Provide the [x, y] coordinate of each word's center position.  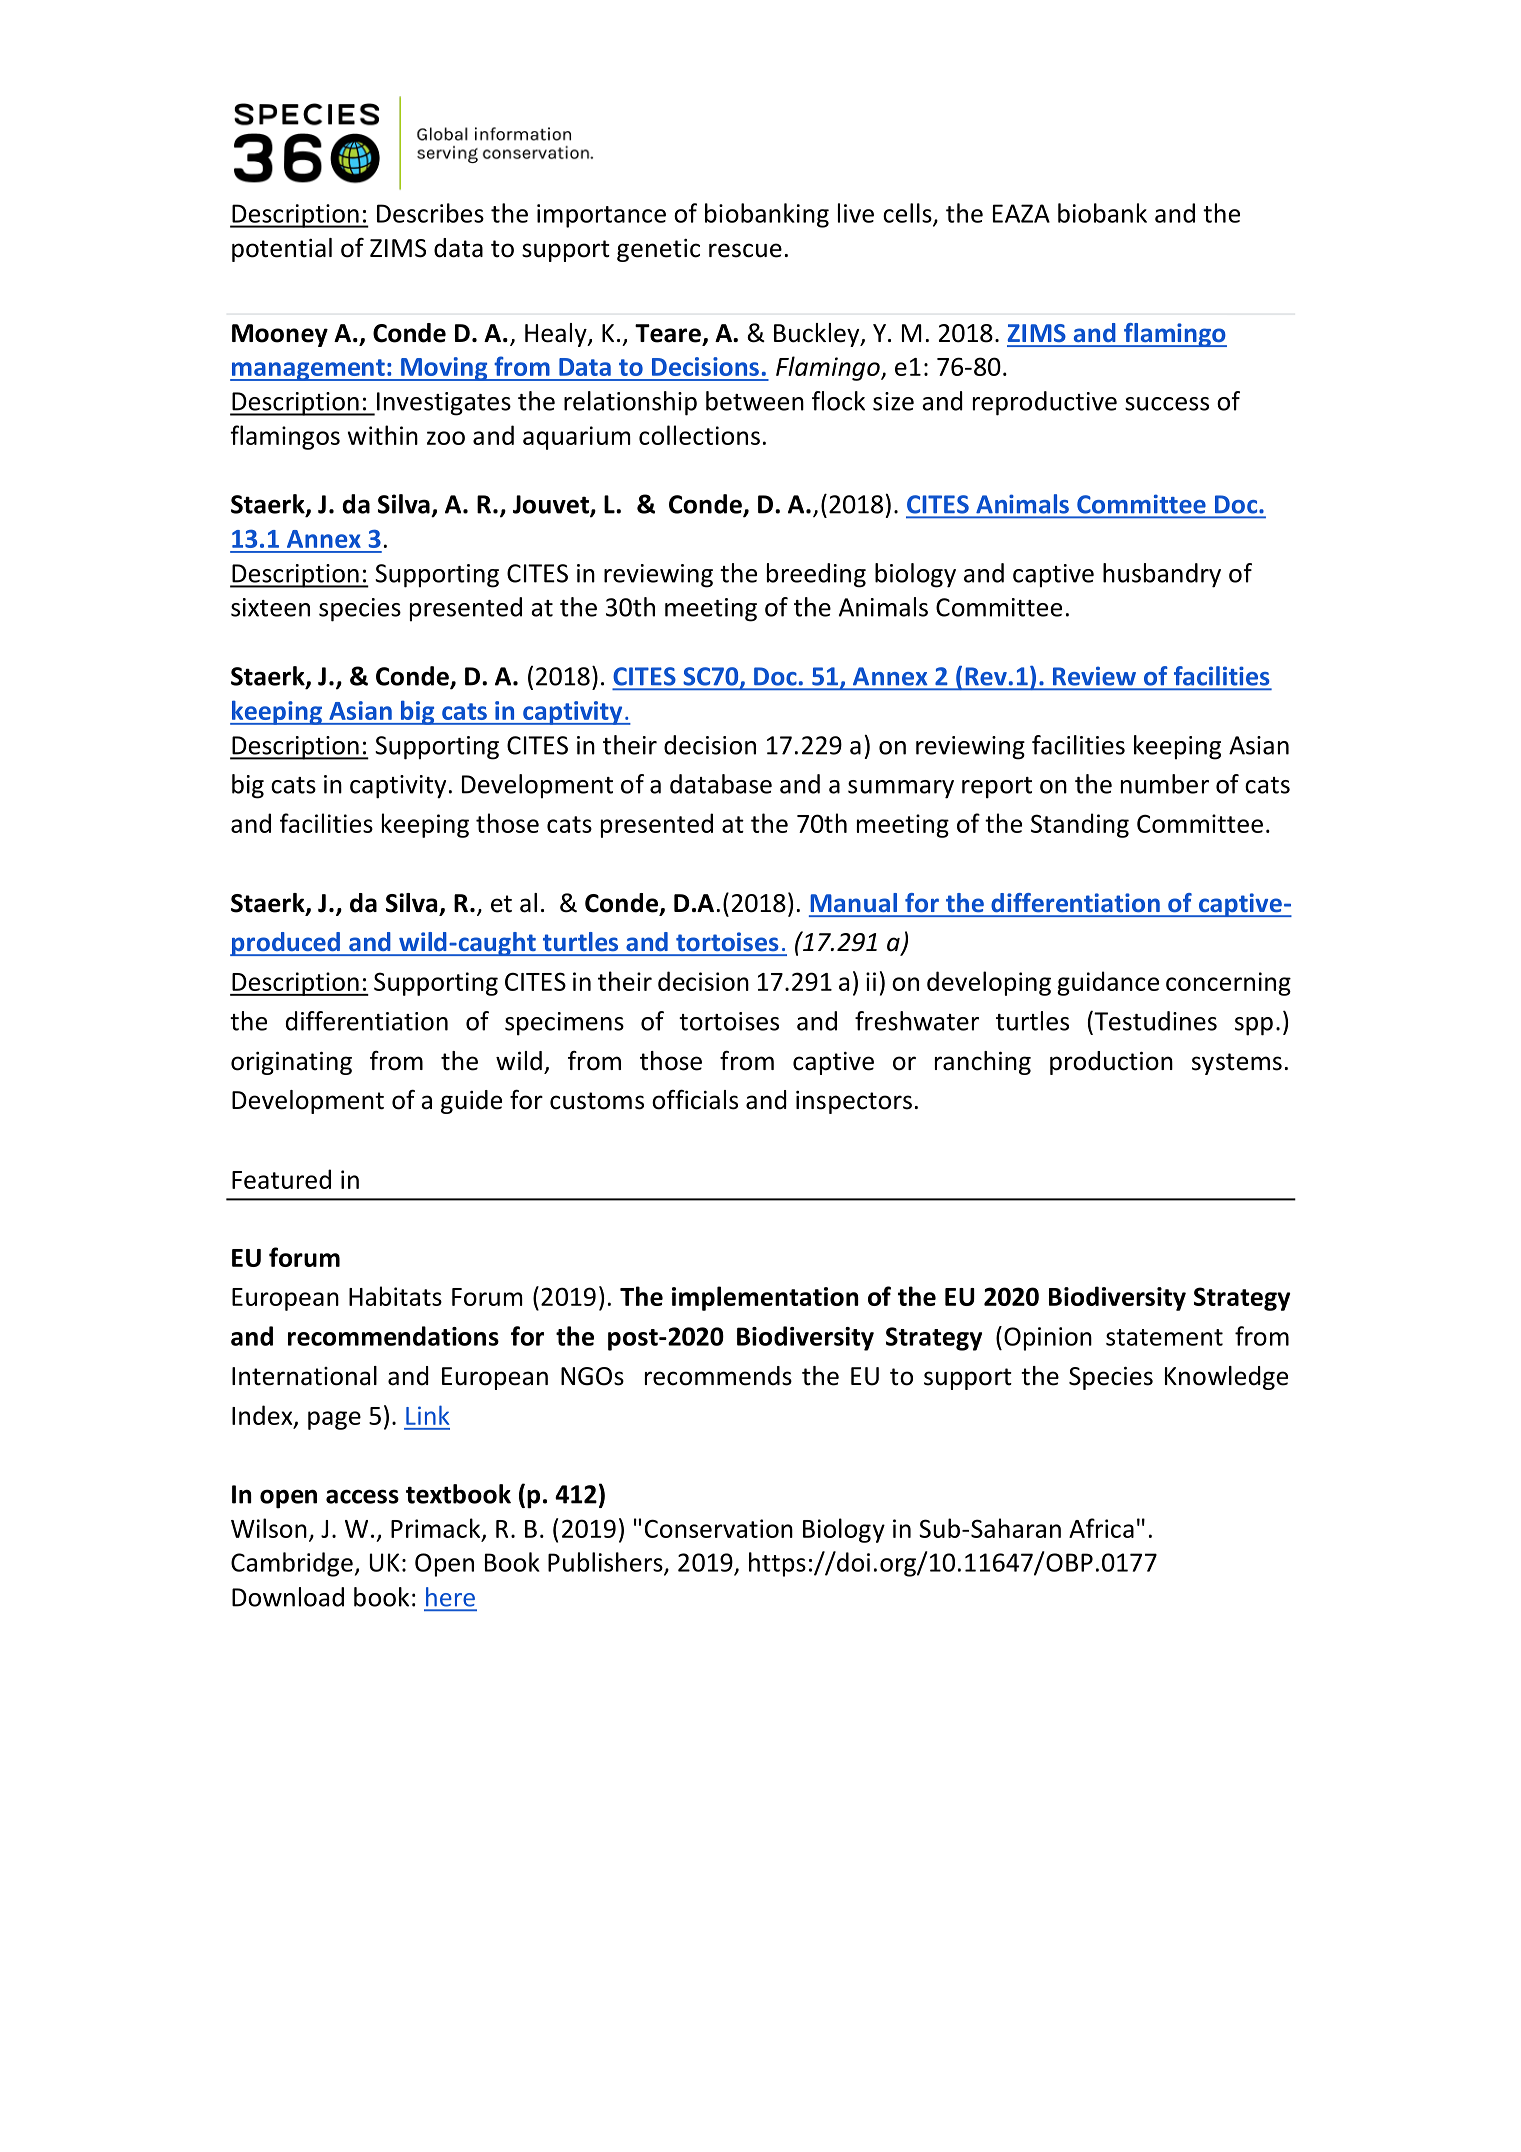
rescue [745, 250]
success [1167, 404]
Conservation [719, 1528]
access [362, 1496]
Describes [430, 213]
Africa [1101, 1528]
